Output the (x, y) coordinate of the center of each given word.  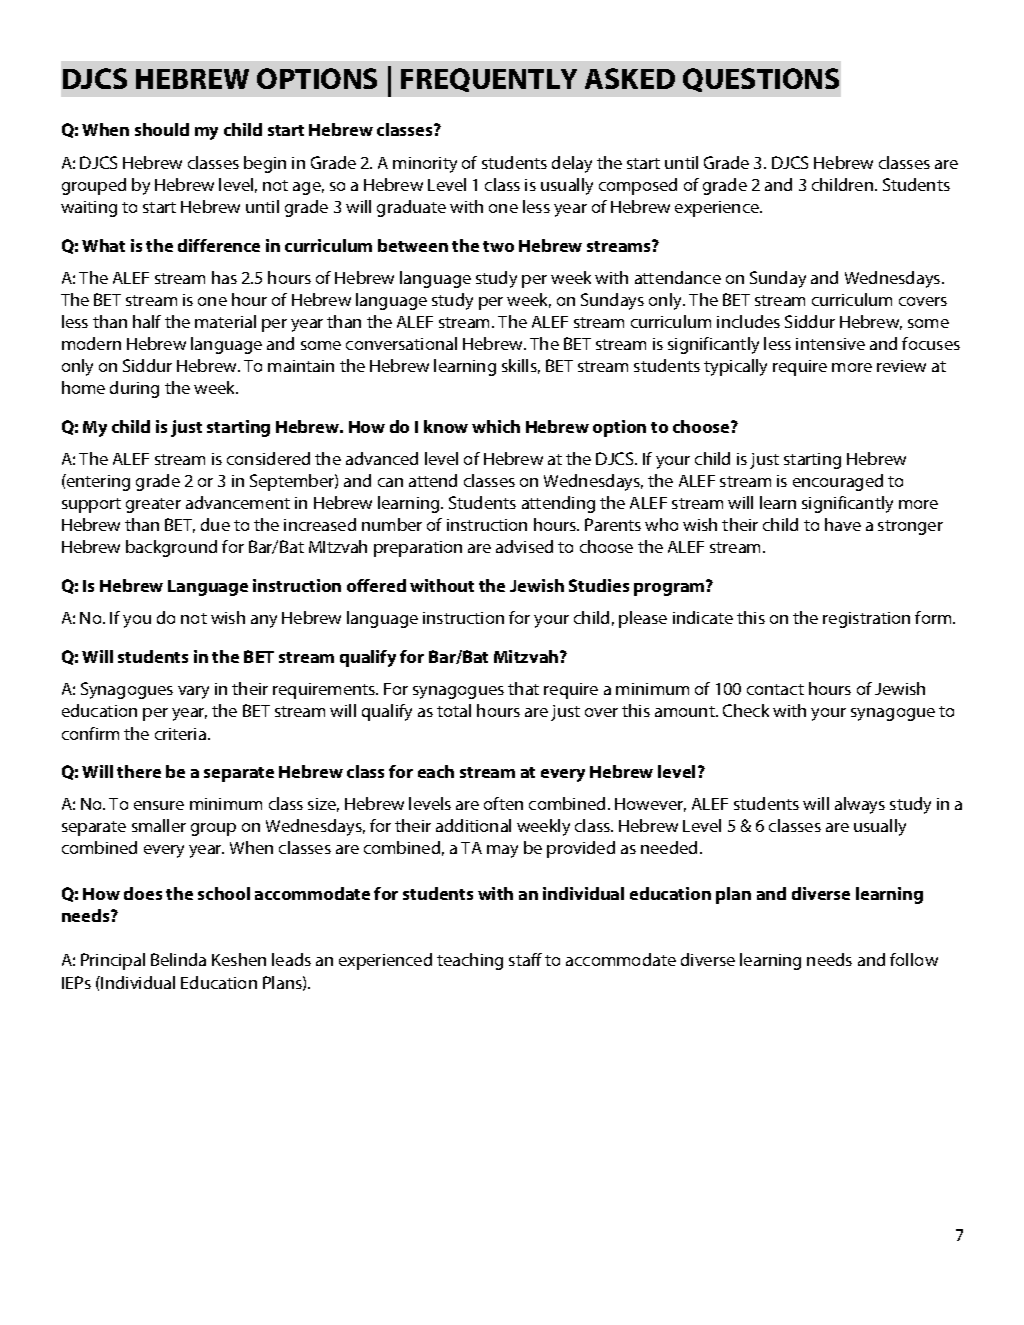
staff (525, 959)
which (496, 426)
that (523, 688)
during (134, 389)
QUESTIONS (761, 80)
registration (866, 620)
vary (193, 692)
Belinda (178, 959)
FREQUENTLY (489, 80)
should (162, 129)
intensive (830, 344)
